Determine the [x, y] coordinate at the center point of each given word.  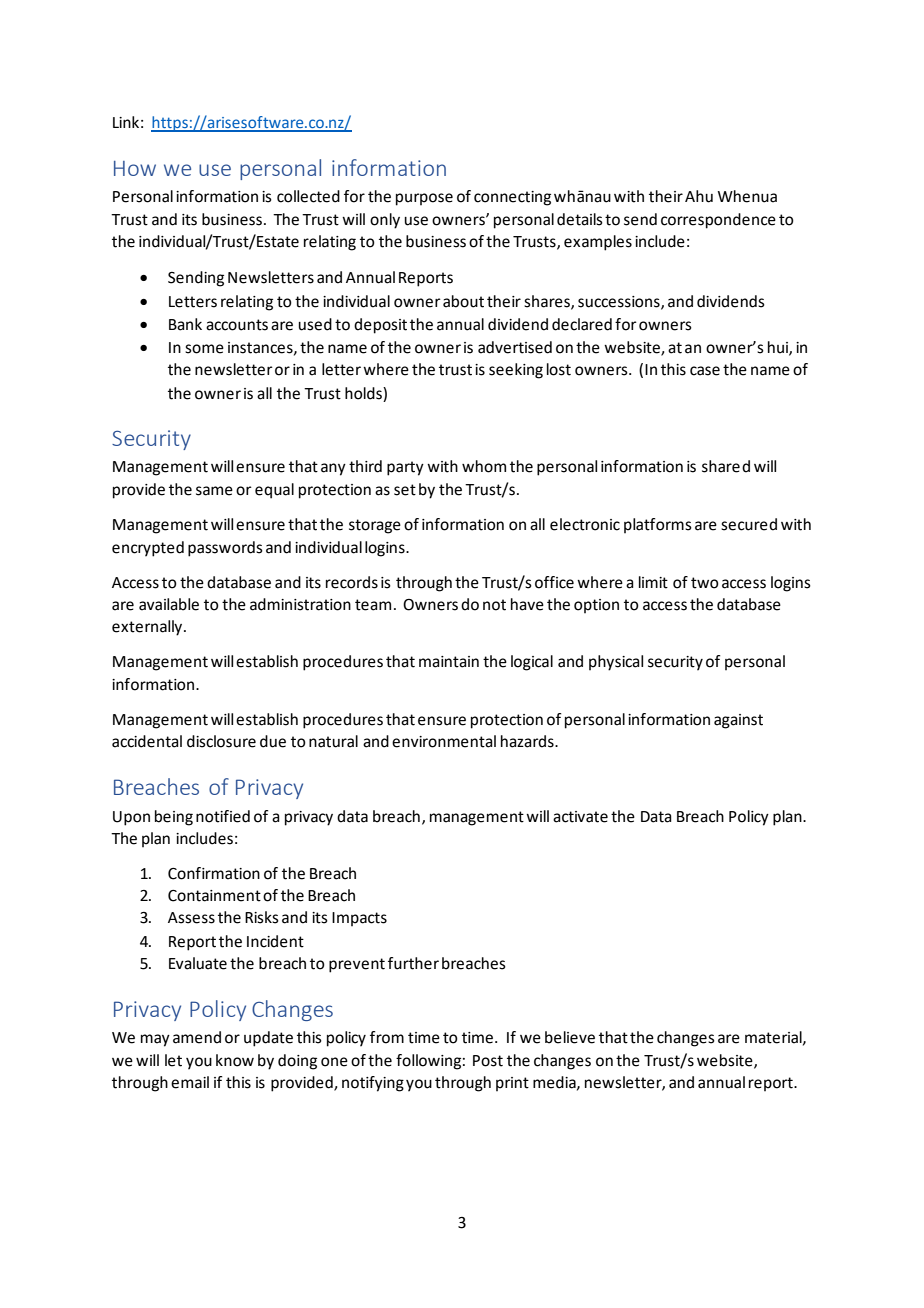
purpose [424, 199]
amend [197, 1037]
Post [488, 1061]
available [169, 604]
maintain [449, 662]
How [135, 168]
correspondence [718, 221]
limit [653, 582]
